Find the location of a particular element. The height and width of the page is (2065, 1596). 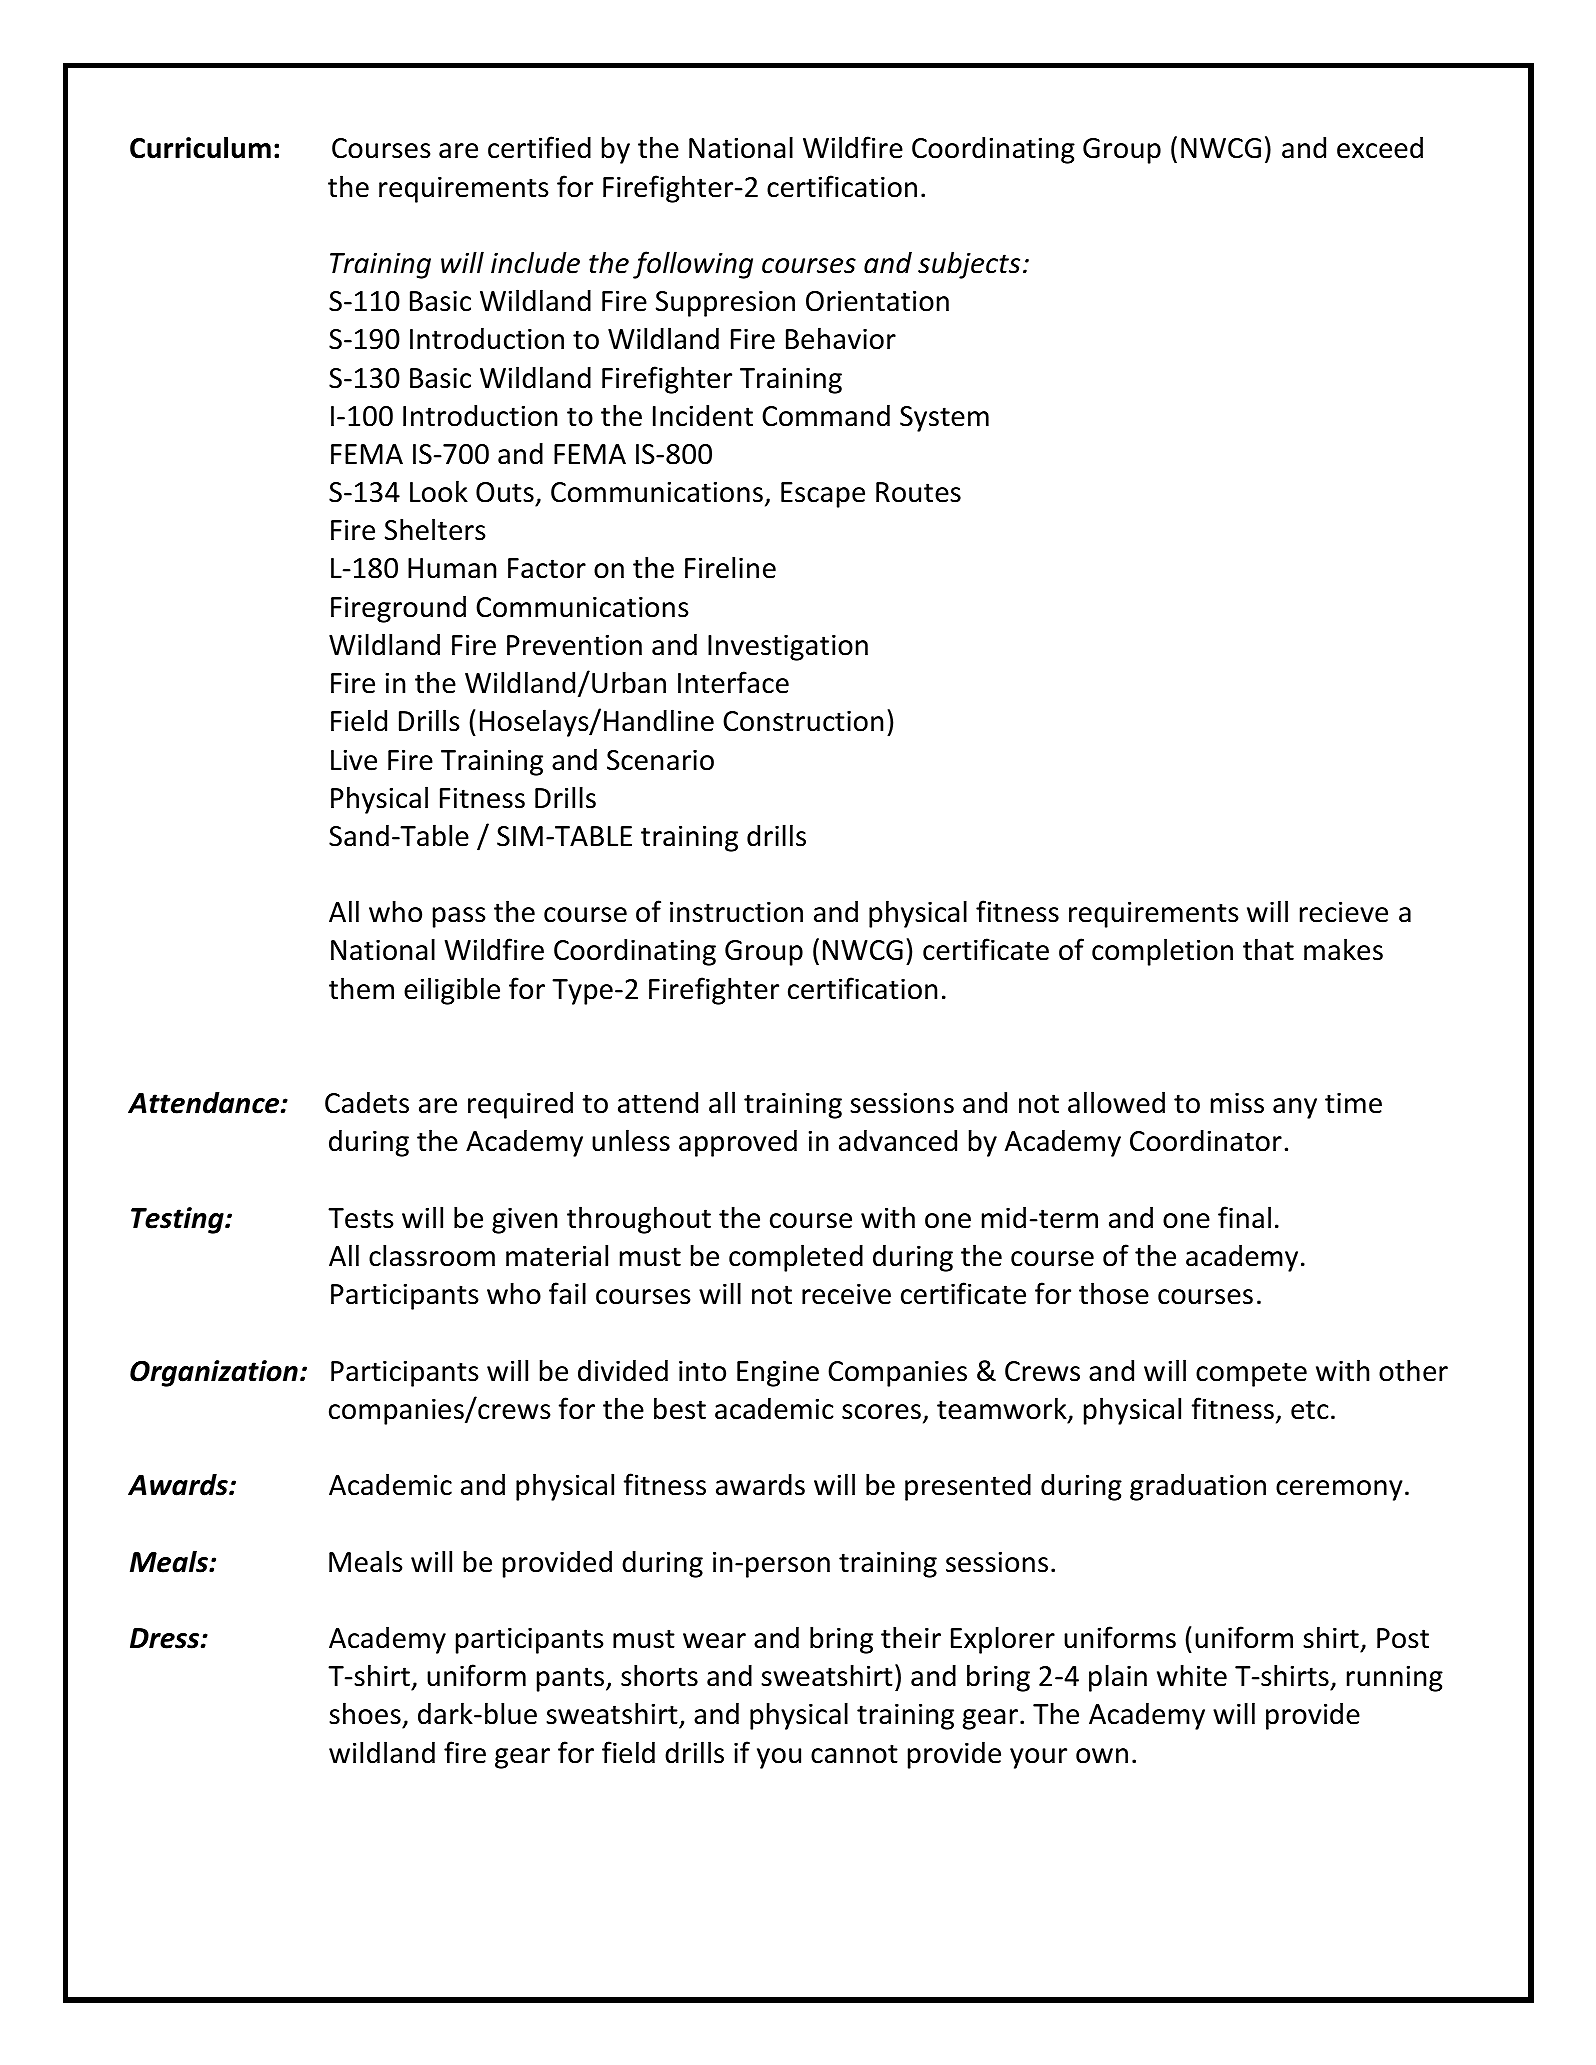

shoes is located at coordinates (366, 1715).
